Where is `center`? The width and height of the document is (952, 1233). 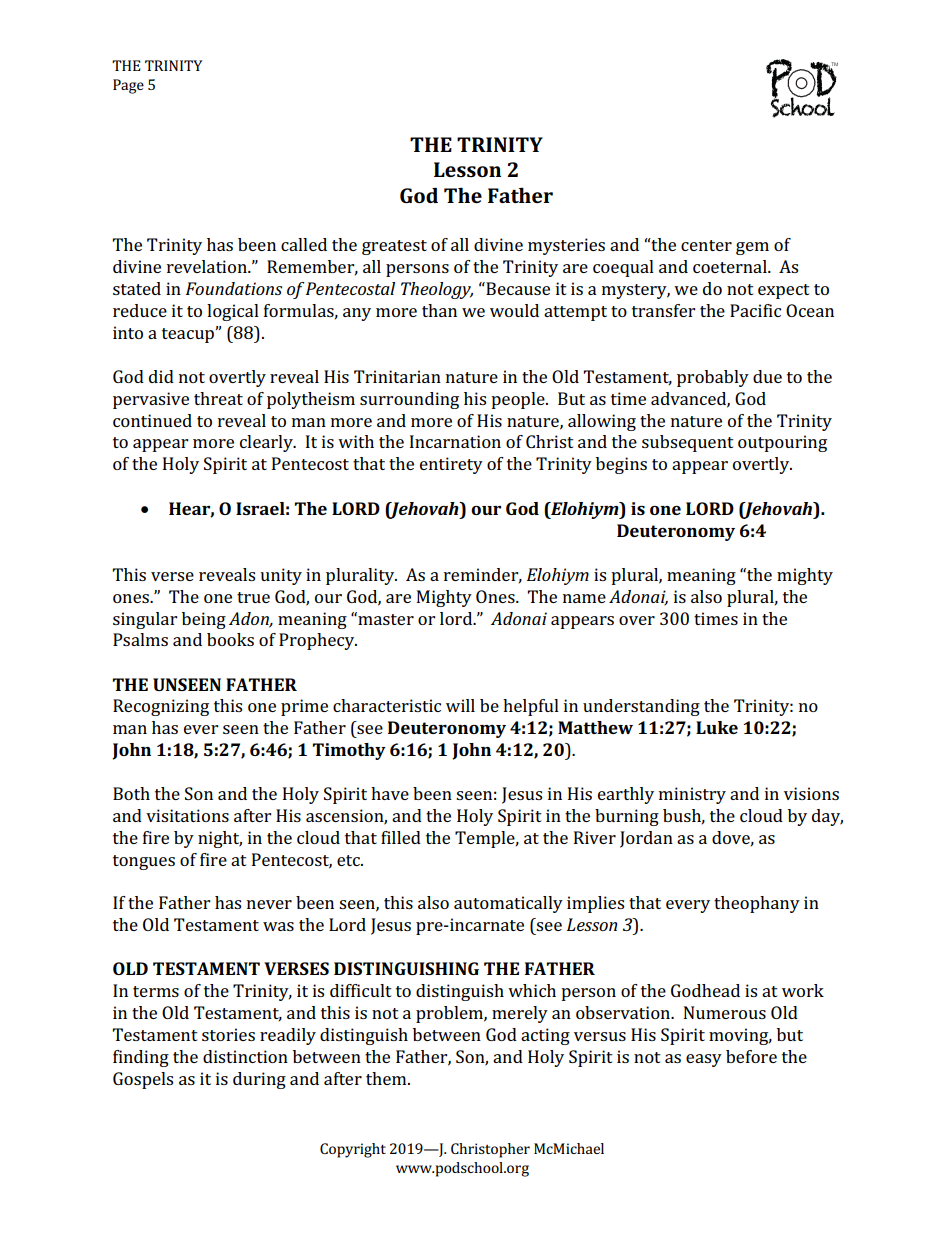
center is located at coordinates (706, 245).
